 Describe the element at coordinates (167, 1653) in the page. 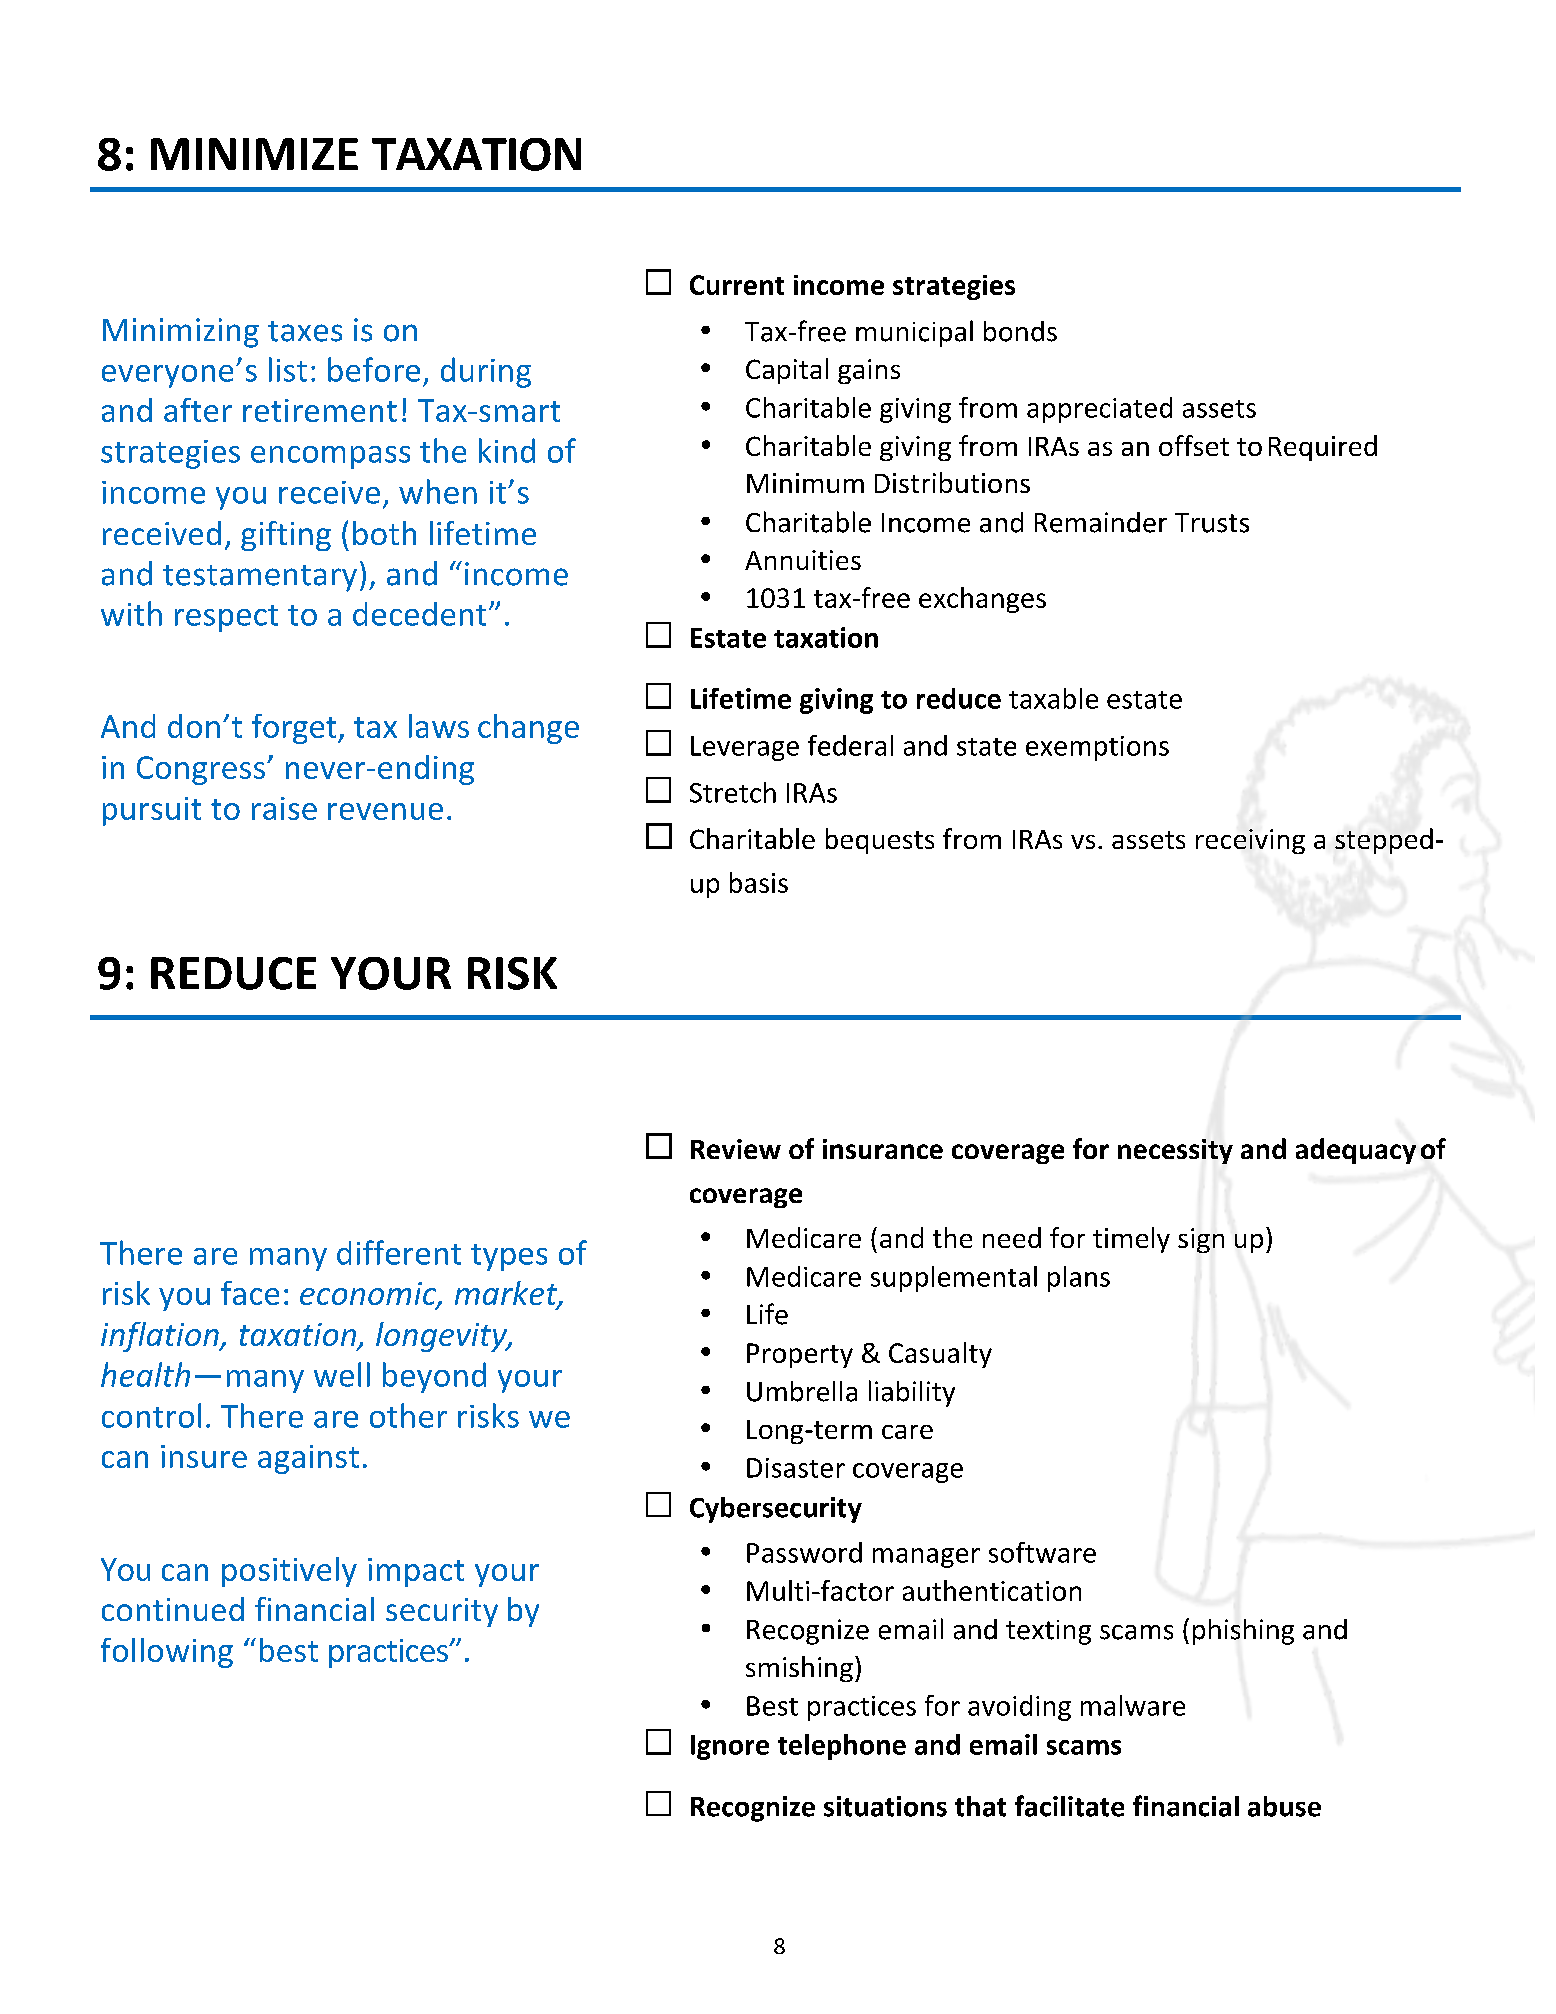

I see `following` at that location.
